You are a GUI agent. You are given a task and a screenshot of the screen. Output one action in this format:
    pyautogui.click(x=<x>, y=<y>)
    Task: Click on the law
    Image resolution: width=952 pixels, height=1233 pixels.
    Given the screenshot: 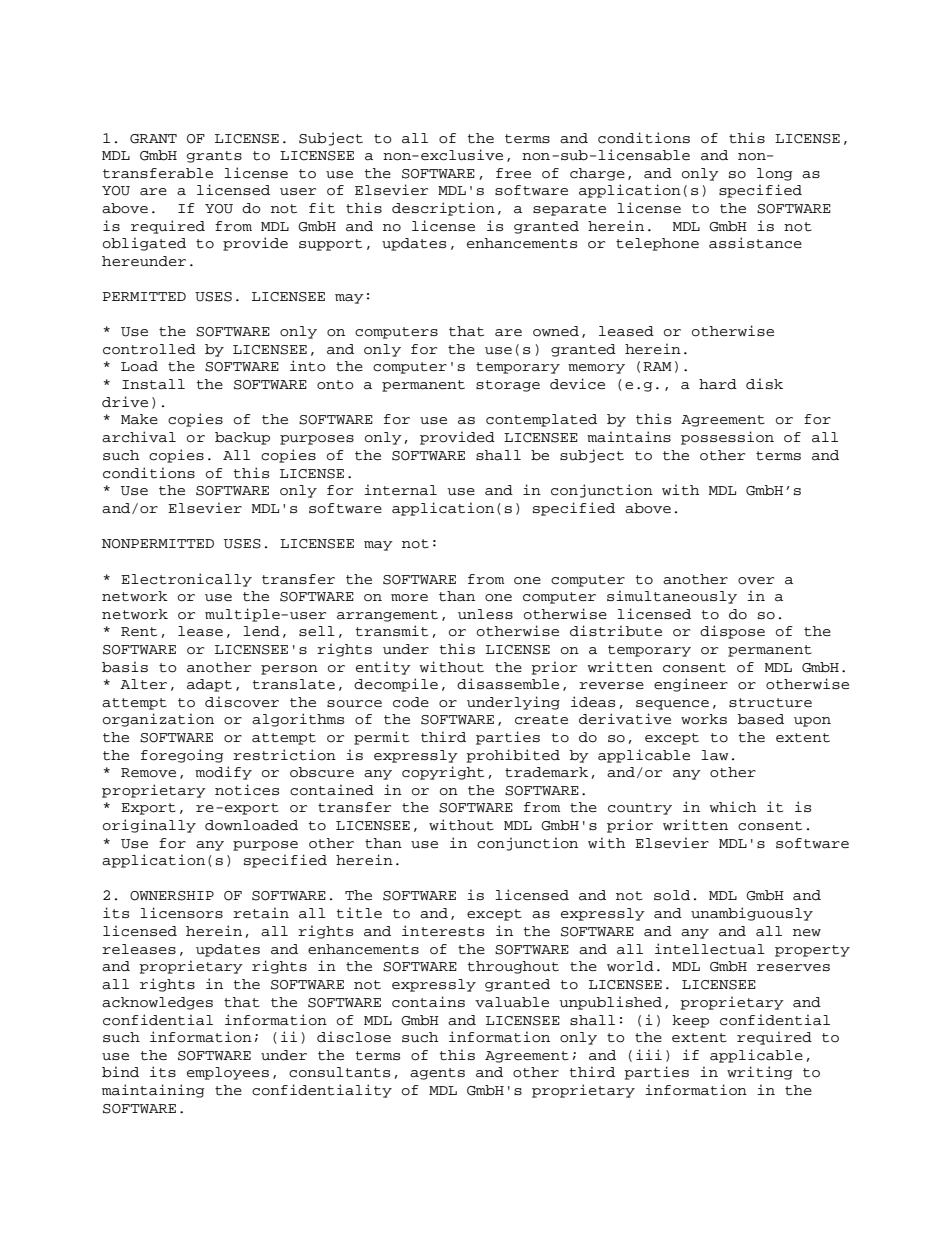 What is the action you would take?
    pyautogui.click(x=715, y=755)
